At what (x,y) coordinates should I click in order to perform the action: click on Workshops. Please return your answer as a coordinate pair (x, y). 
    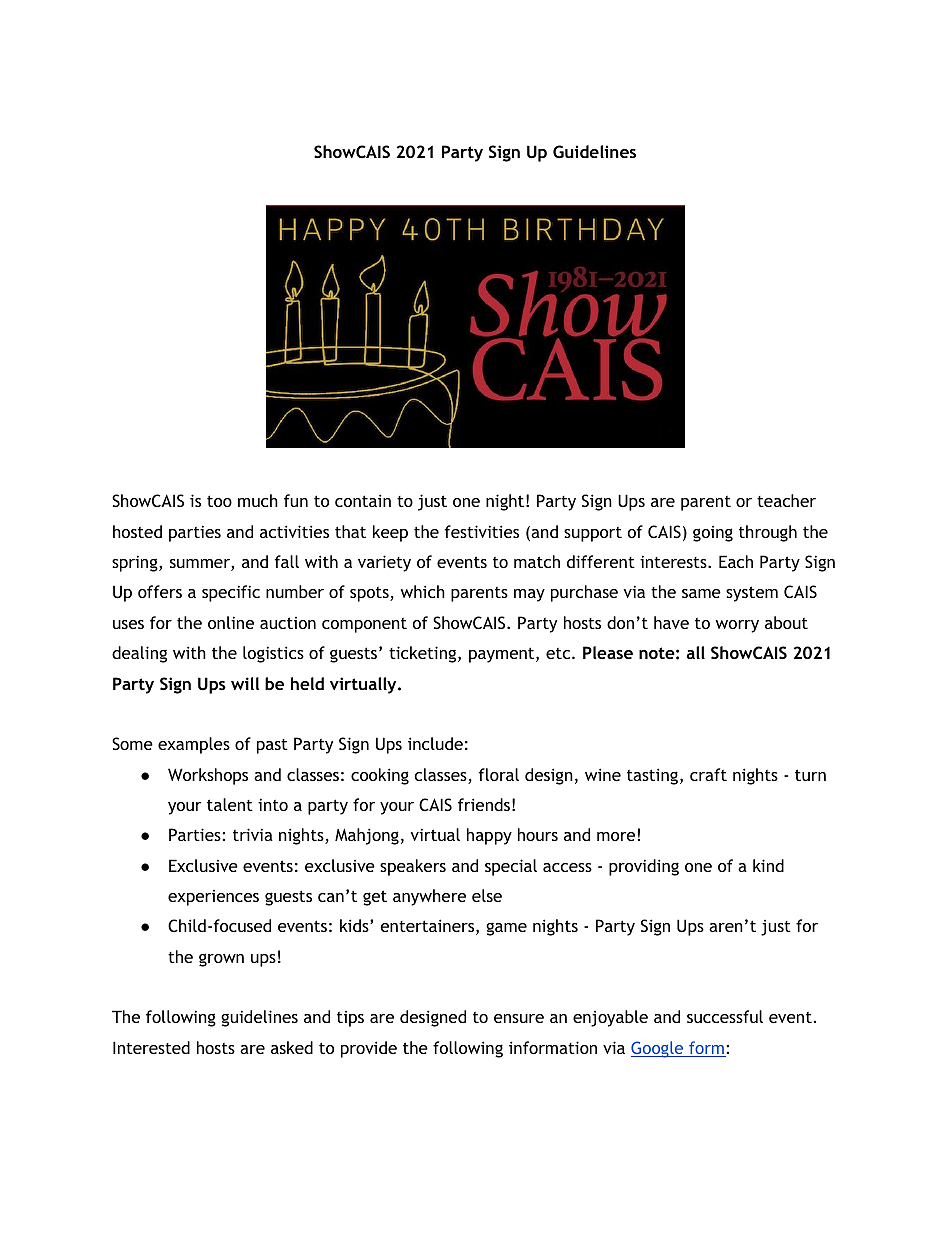
    Looking at the image, I should click on (208, 776).
